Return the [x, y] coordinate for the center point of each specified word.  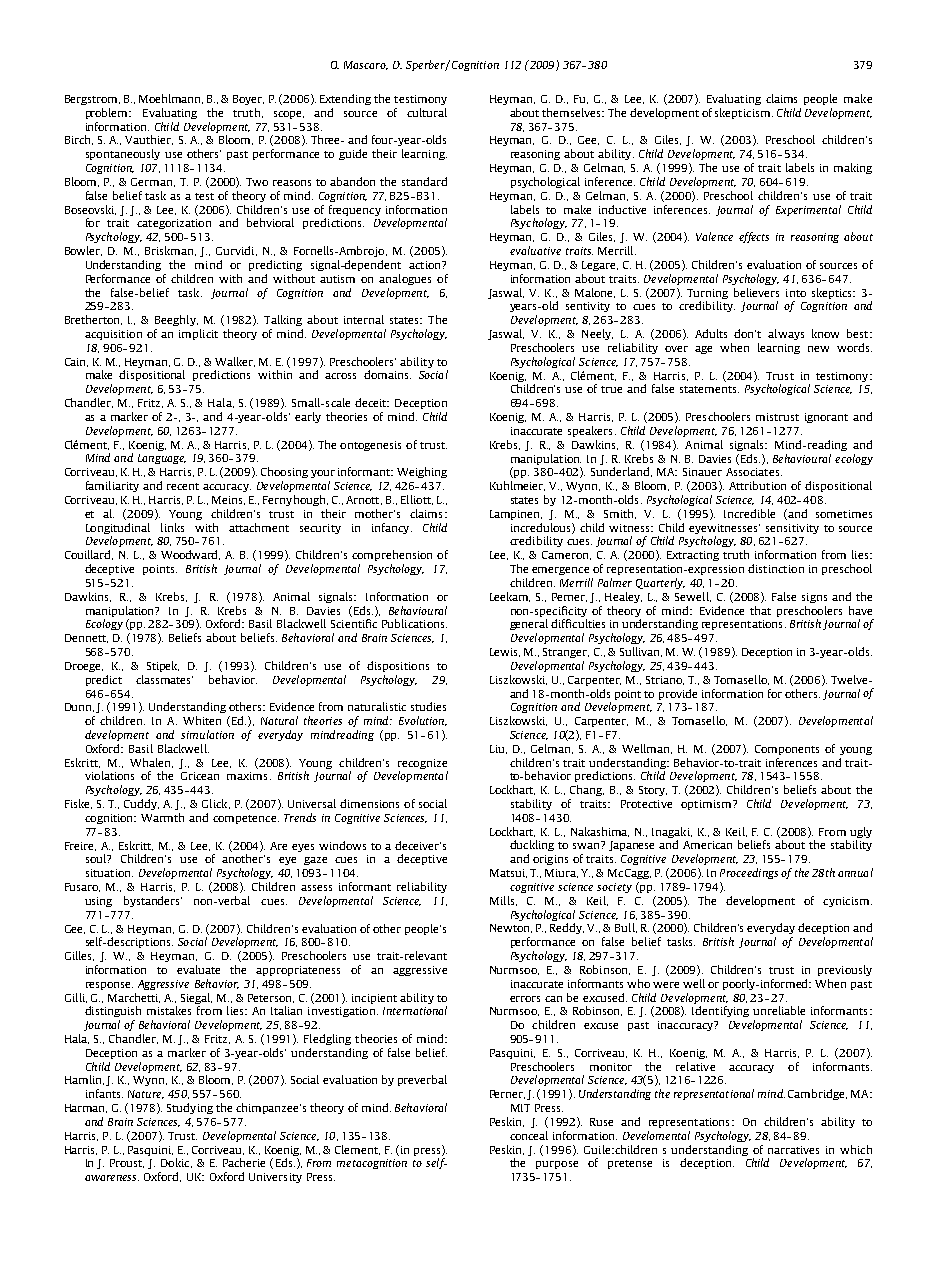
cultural [427, 112]
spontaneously [123, 154]
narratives [793, 1150]
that [760, 610]
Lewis [505, 652]
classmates [164, 679]
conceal [529, 1135]
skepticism [744, 113]
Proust [127, 1163]
